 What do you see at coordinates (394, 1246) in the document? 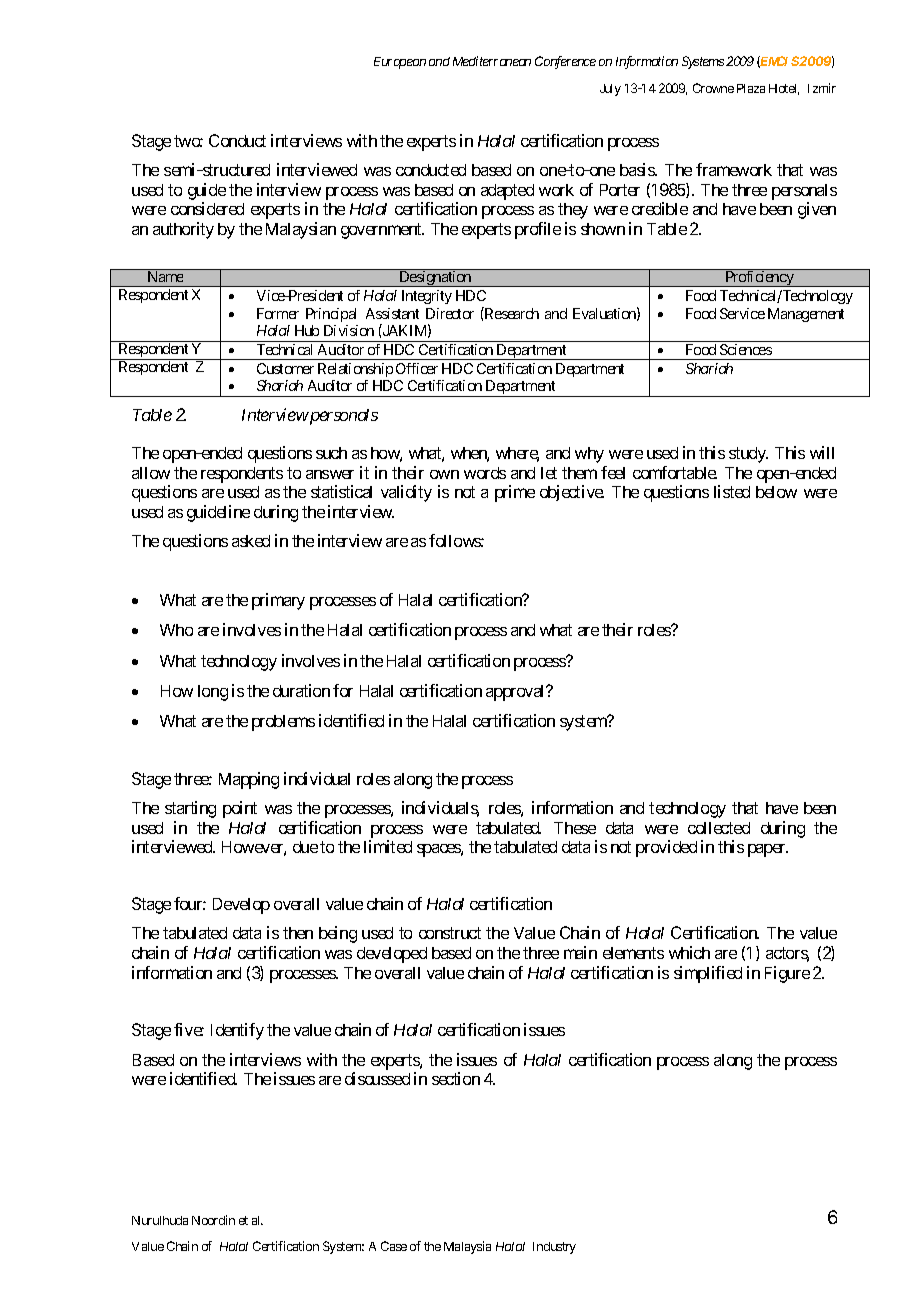
I see `Case` at bounding box center [394, 1246].
